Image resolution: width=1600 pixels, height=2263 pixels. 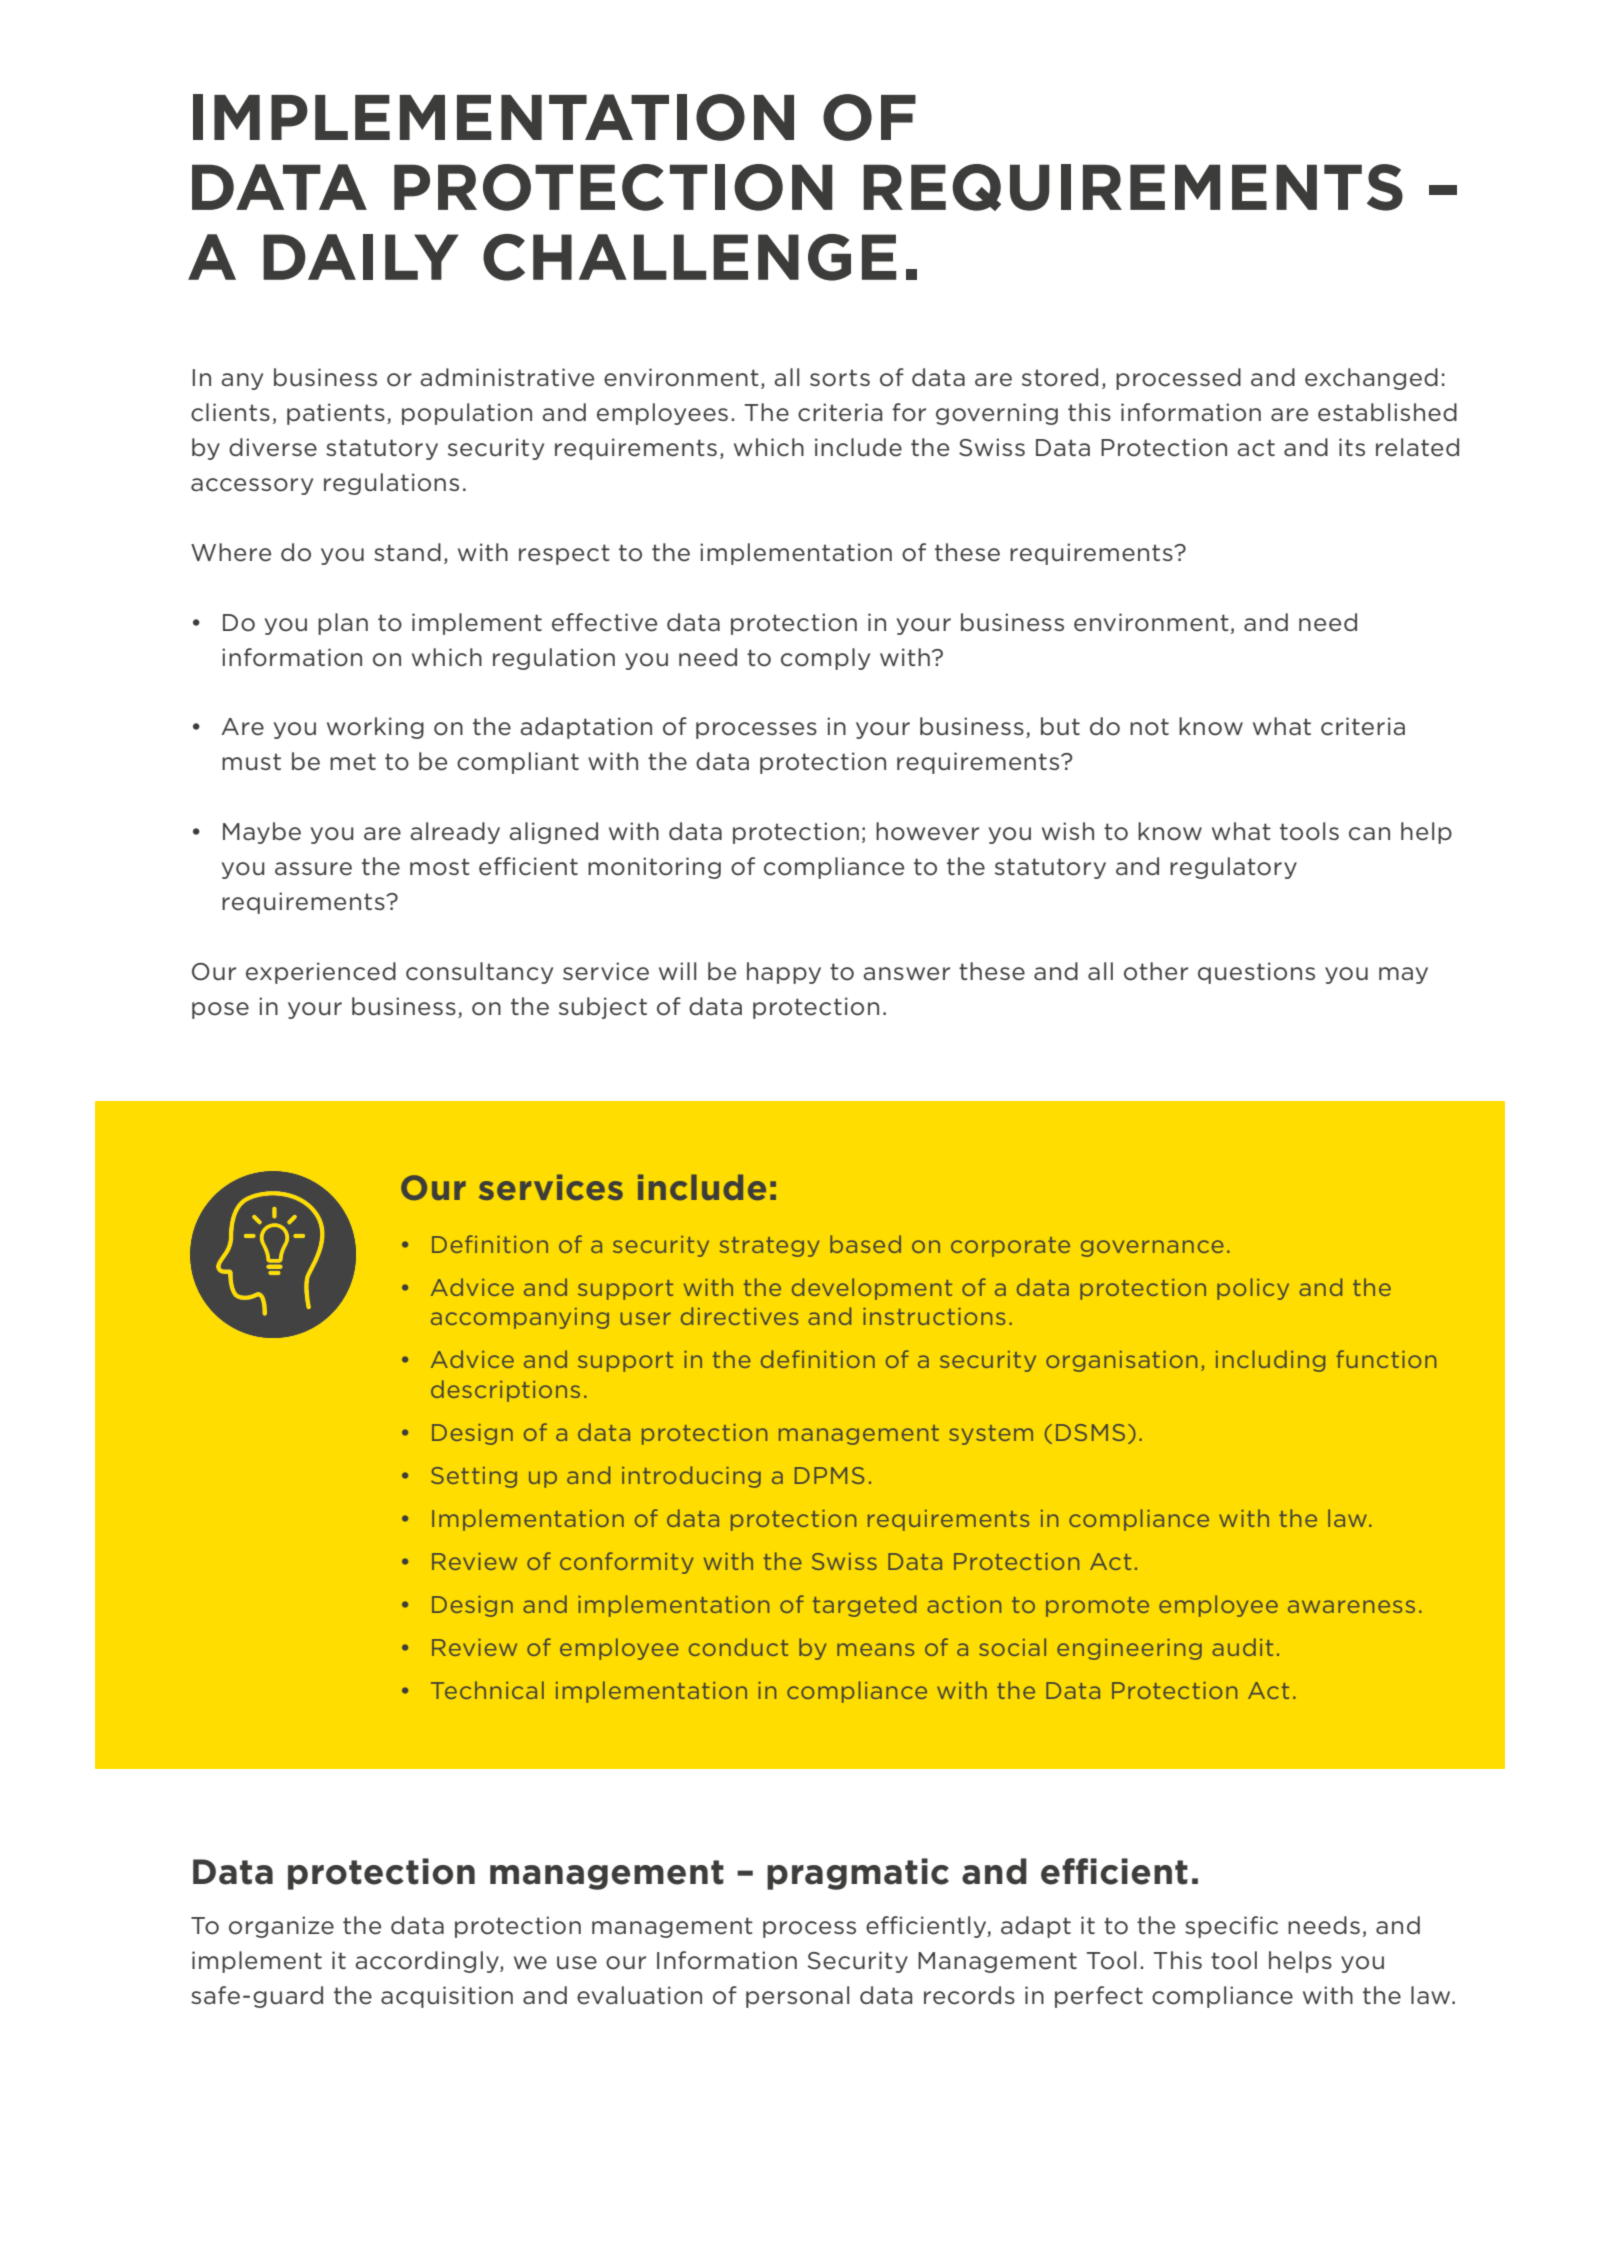 I want to click on pose, so click(x=220, y=1010).
